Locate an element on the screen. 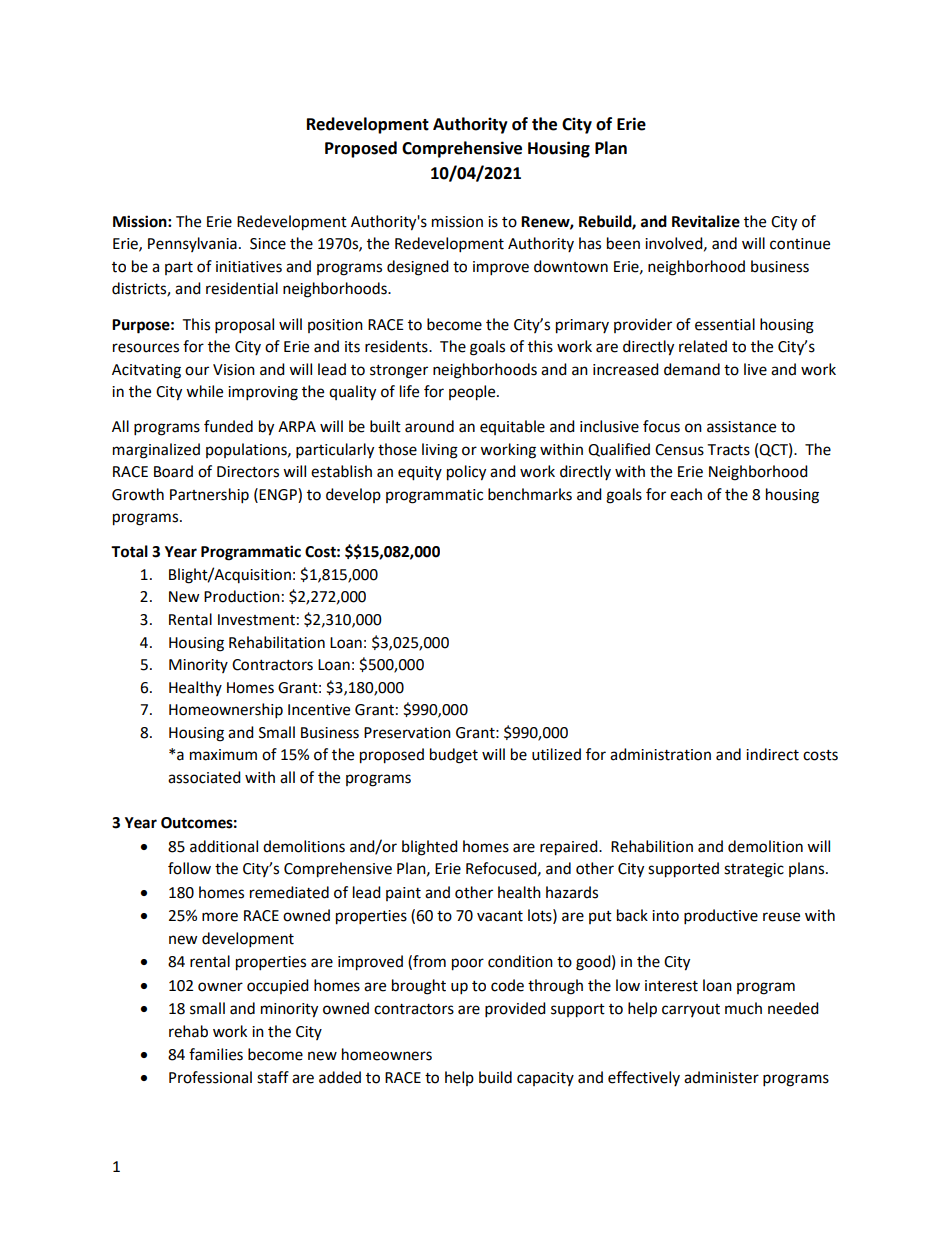  Pennsylvania is located at coordinates (192, 244).
